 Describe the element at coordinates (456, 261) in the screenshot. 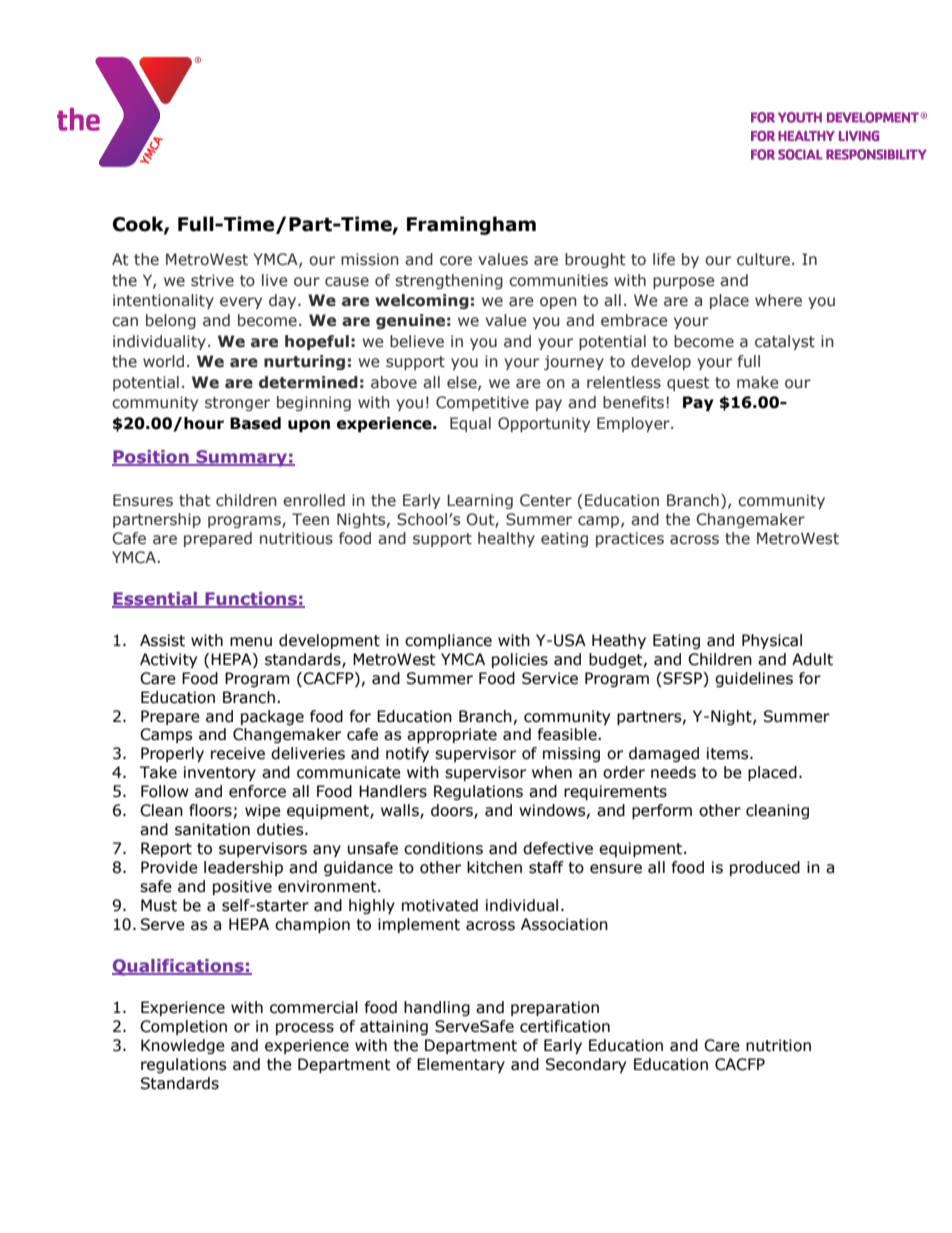

I see `core` at that location.
